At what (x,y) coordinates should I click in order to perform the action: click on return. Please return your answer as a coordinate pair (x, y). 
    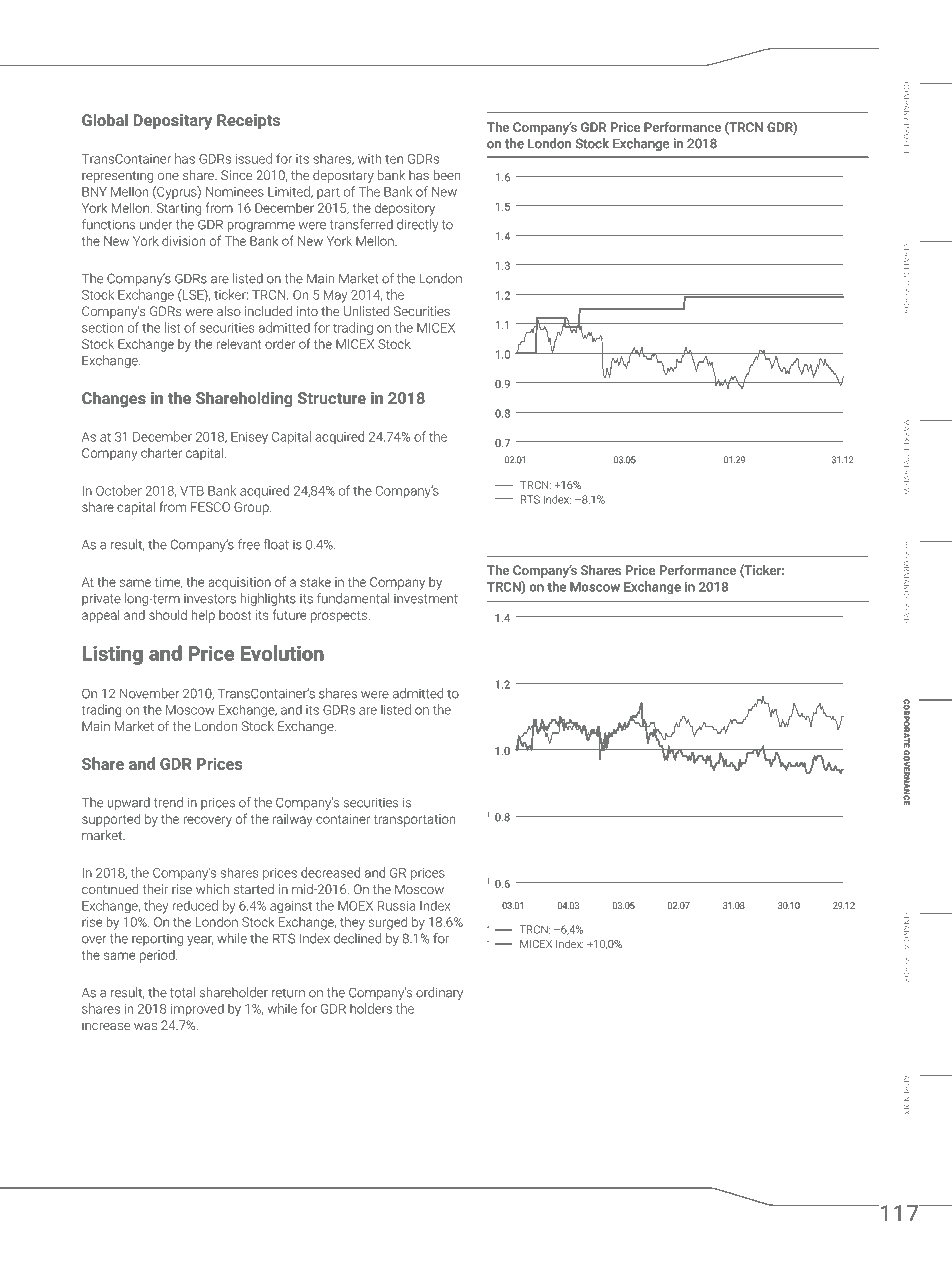
    Looking at the image, I should click on (288, 993).
